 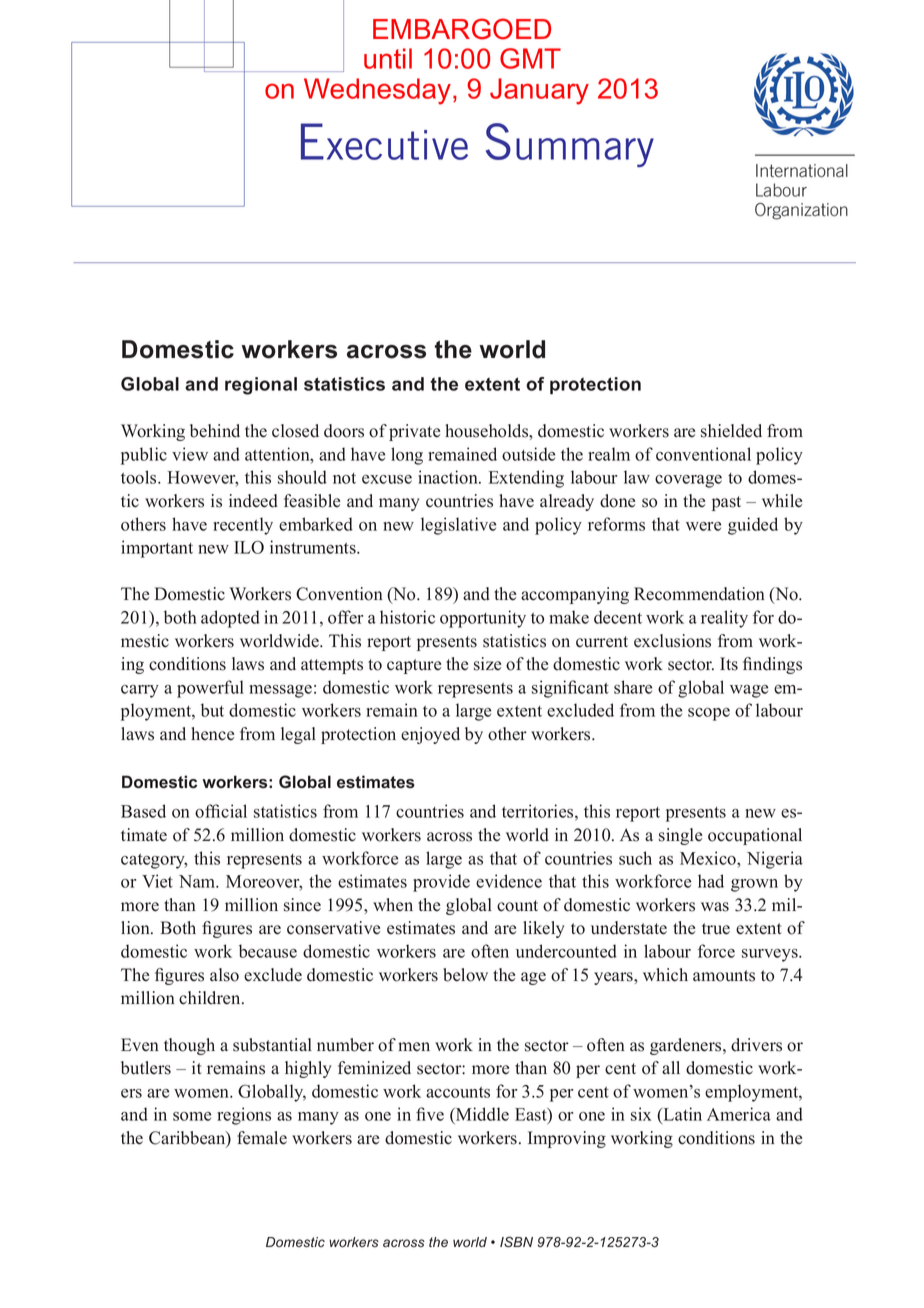 What do you see at coordinates (462, 29) in the image?
I see `EMBARGOED` at bounding box center [462, 29].
